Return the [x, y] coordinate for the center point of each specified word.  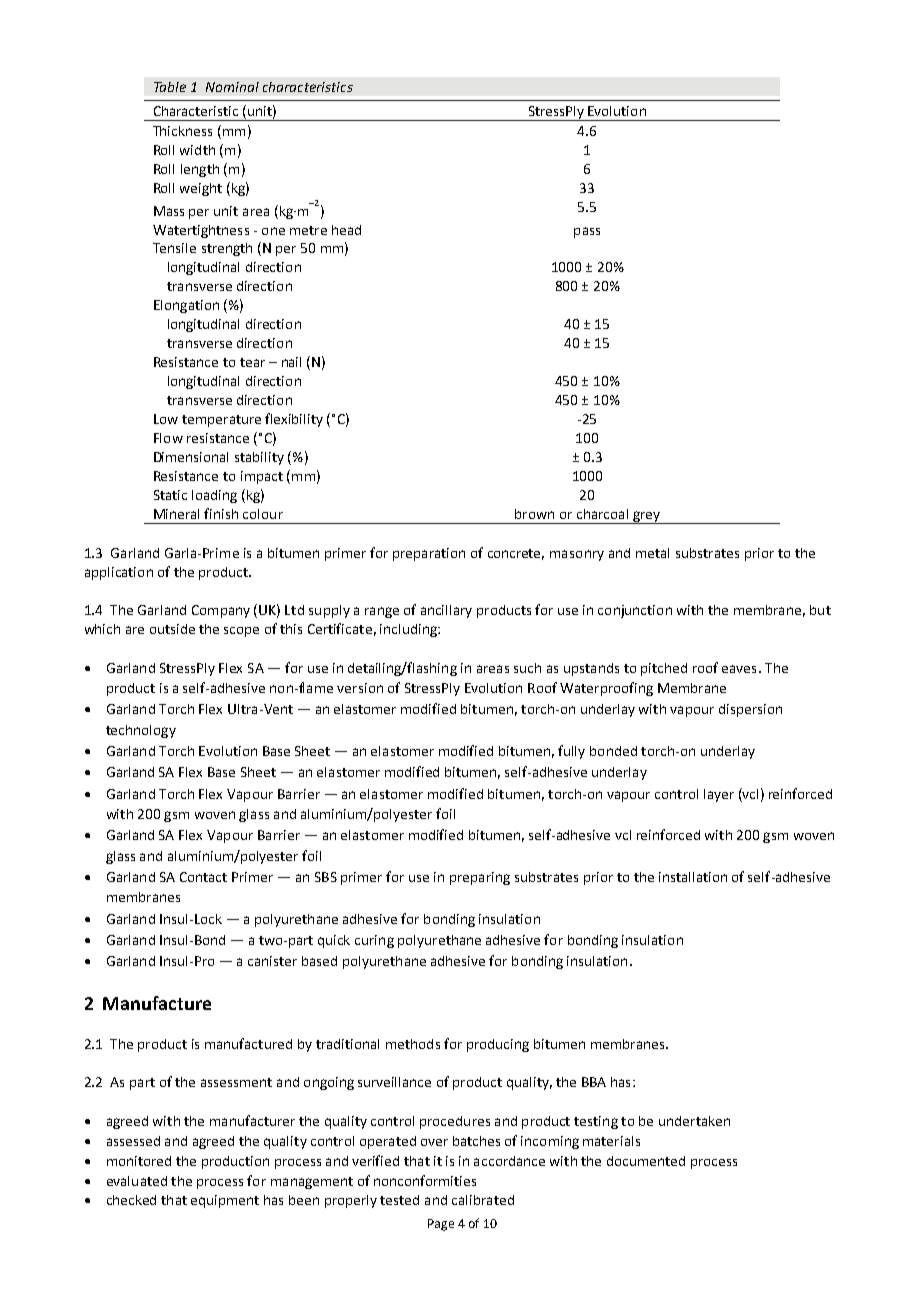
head [346, 230]
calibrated [483, 1200]
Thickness [182, 131]
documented [646, 1161]
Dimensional [191, 457]
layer [719, 795]
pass [587, 232]
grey [646, 517]
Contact [203, 877]
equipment [225, 1201]
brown [534, 514]
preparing [480, 878]
